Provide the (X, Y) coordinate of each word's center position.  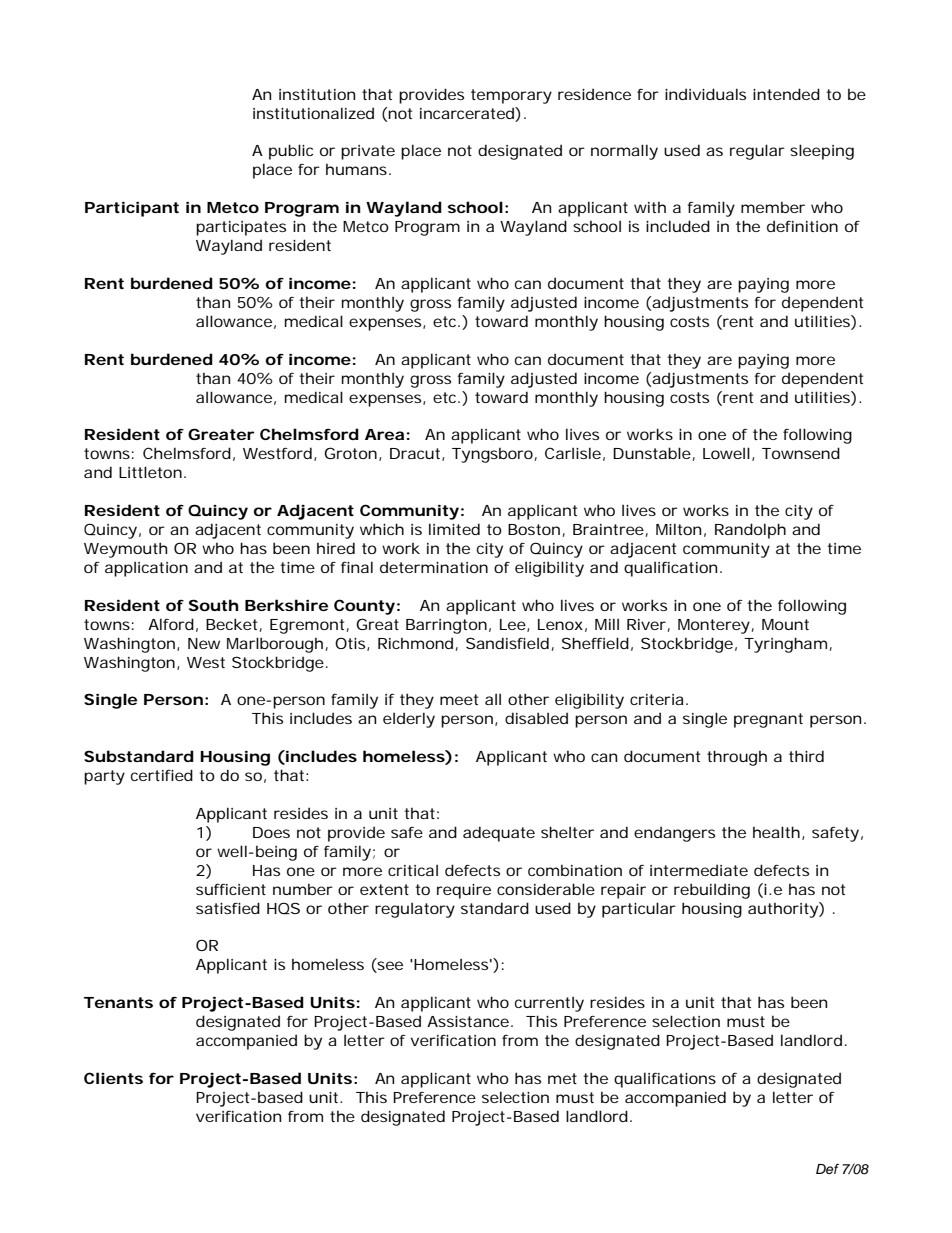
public (291, 152)
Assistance (468, 1021)
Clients (113, 1078)
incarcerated (468, 113)
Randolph (750, 531)
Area (384, 434)
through (737, 758)
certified (162, 775)
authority (784, 910)
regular (757, 152)
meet (459, 699)
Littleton (150, 472)
